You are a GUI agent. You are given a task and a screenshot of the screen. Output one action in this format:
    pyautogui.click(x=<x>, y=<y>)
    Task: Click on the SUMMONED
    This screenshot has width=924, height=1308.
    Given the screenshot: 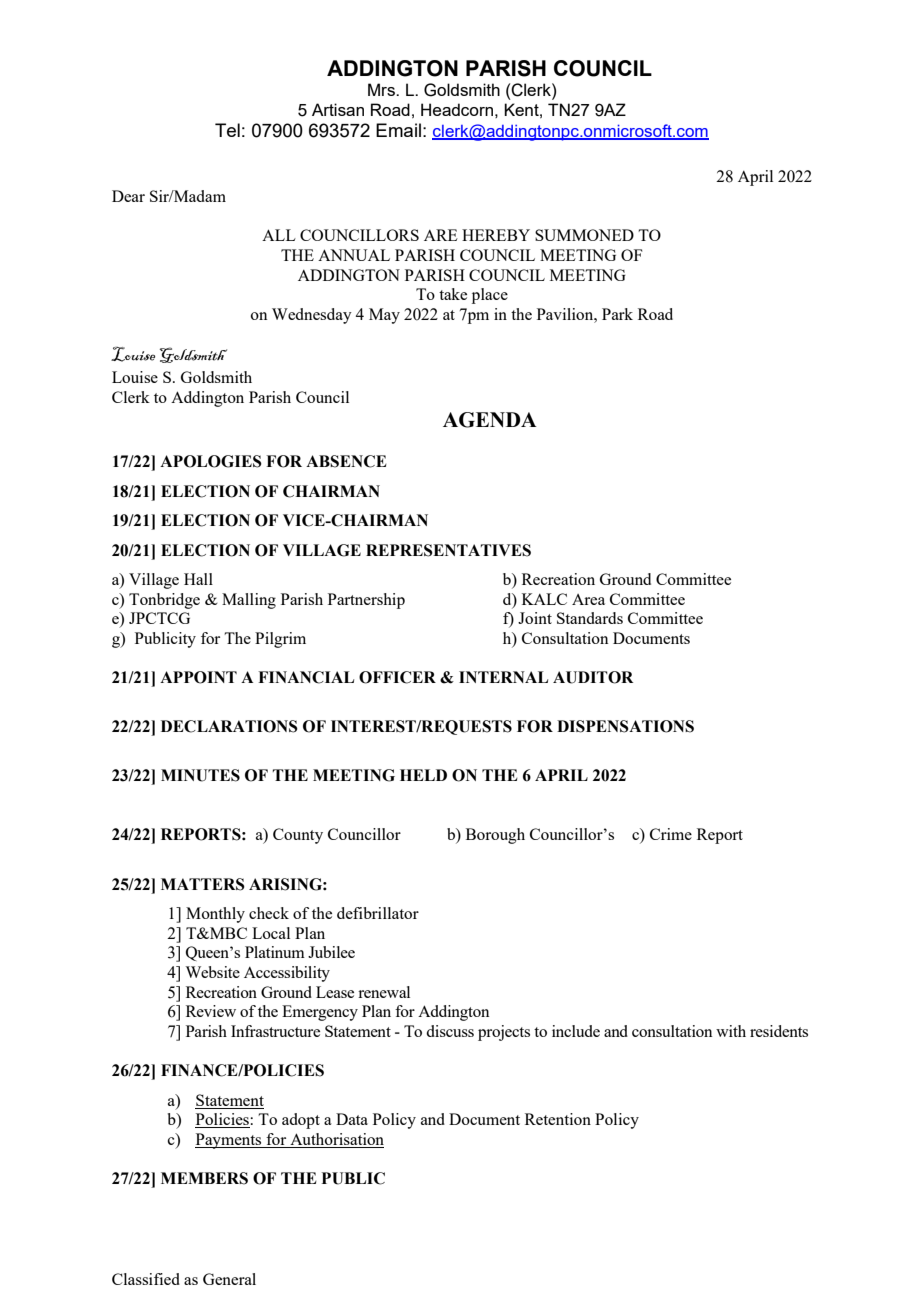 What is the action you would take?
    pyautogui.click(x=584, y=235)
